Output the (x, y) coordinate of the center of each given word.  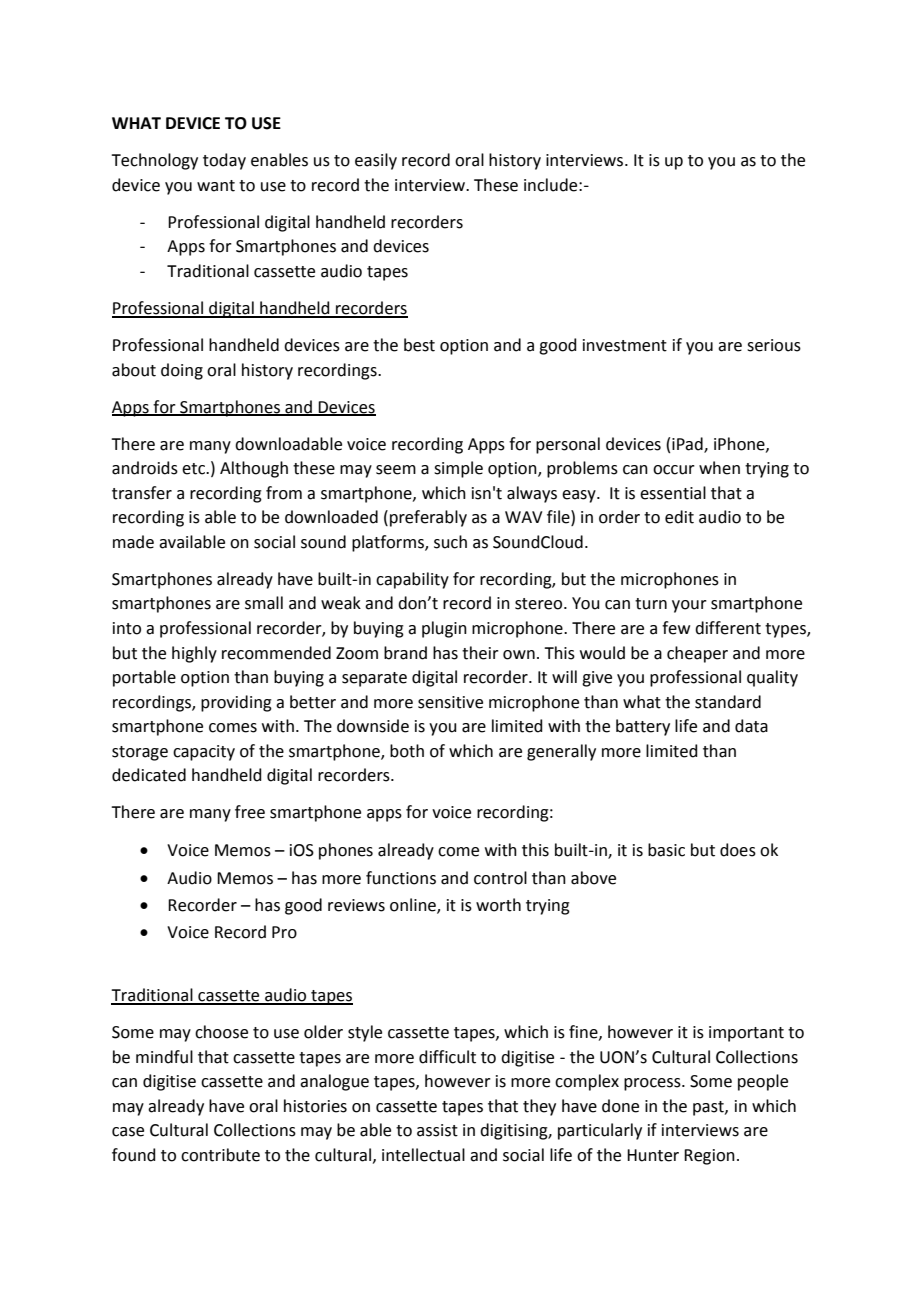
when (719, 468)
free (250, 812)
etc (194, 469)
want (216, 186)
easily (376, 161)
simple (458, 469)
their (480, 653)
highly (194, 654)
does (738, 850)
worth (498, 905)
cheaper (697, 654)
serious (774, 345)
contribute (220, 1155)
